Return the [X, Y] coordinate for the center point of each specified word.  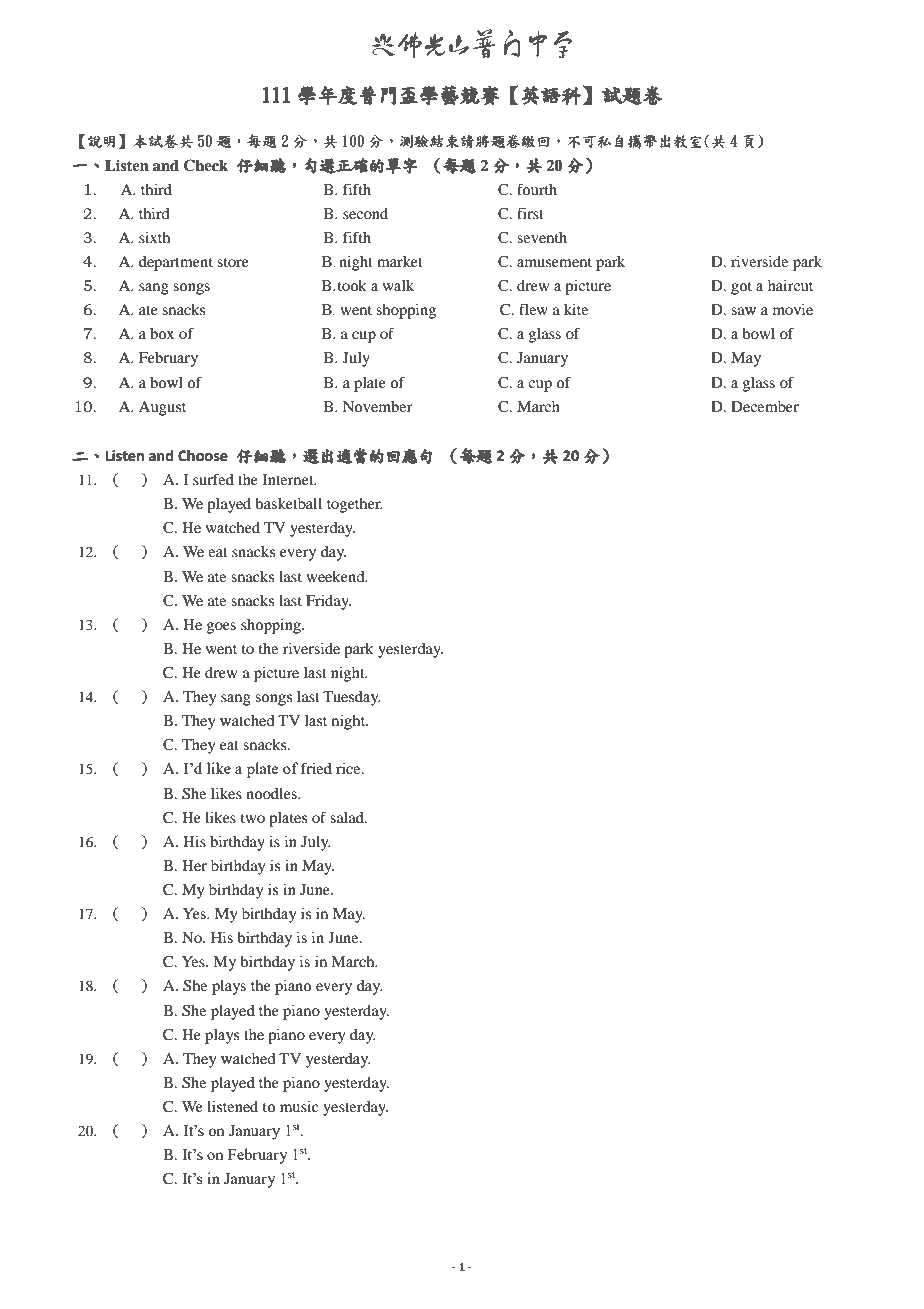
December [765, 406]
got [741, 288]
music [299, 1106]
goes [221, 628]
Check [206, 165]
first [530, 213]
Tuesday [352, 698]
